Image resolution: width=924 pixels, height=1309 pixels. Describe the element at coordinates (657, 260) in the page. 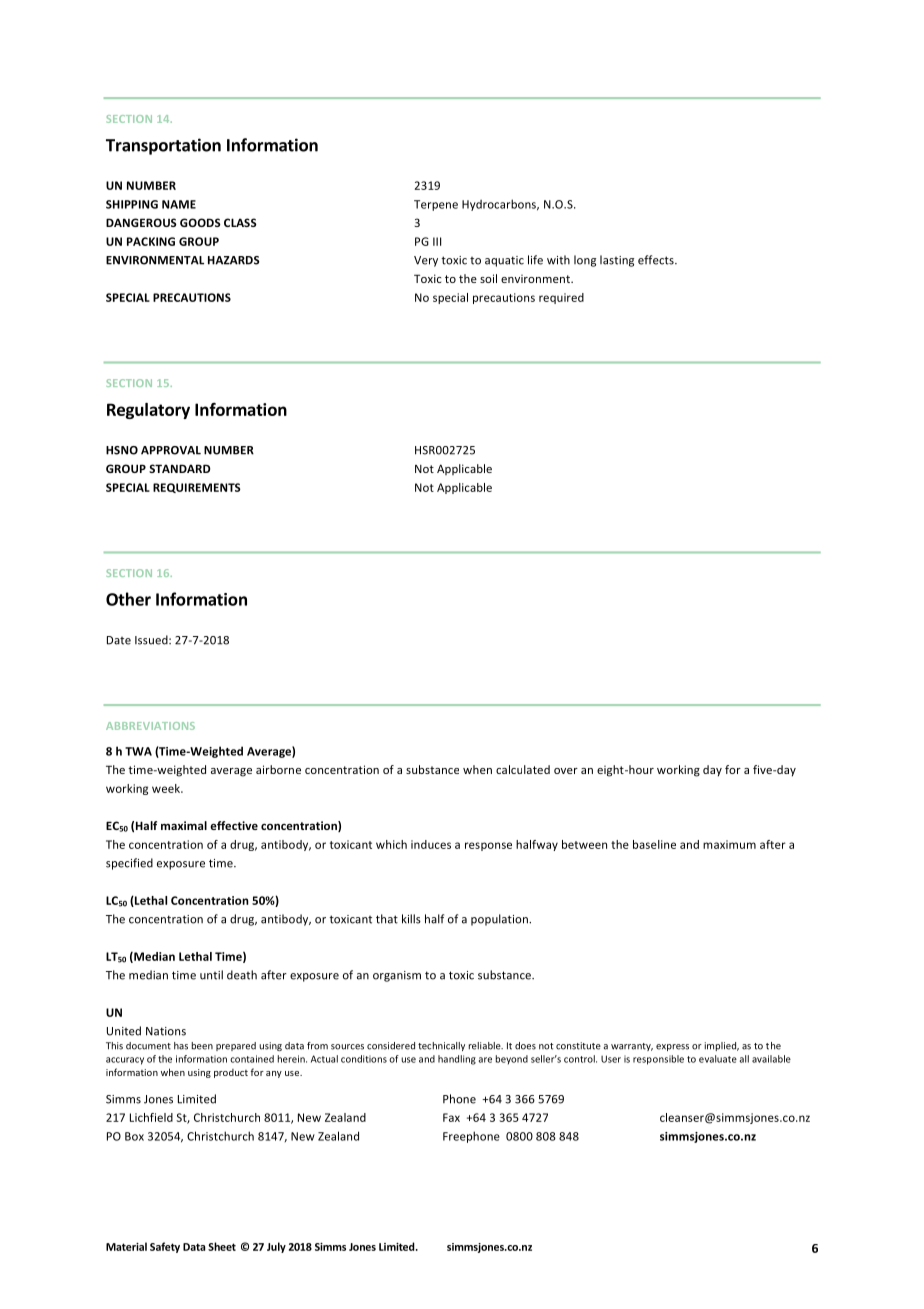

I see `effects` at that location.
